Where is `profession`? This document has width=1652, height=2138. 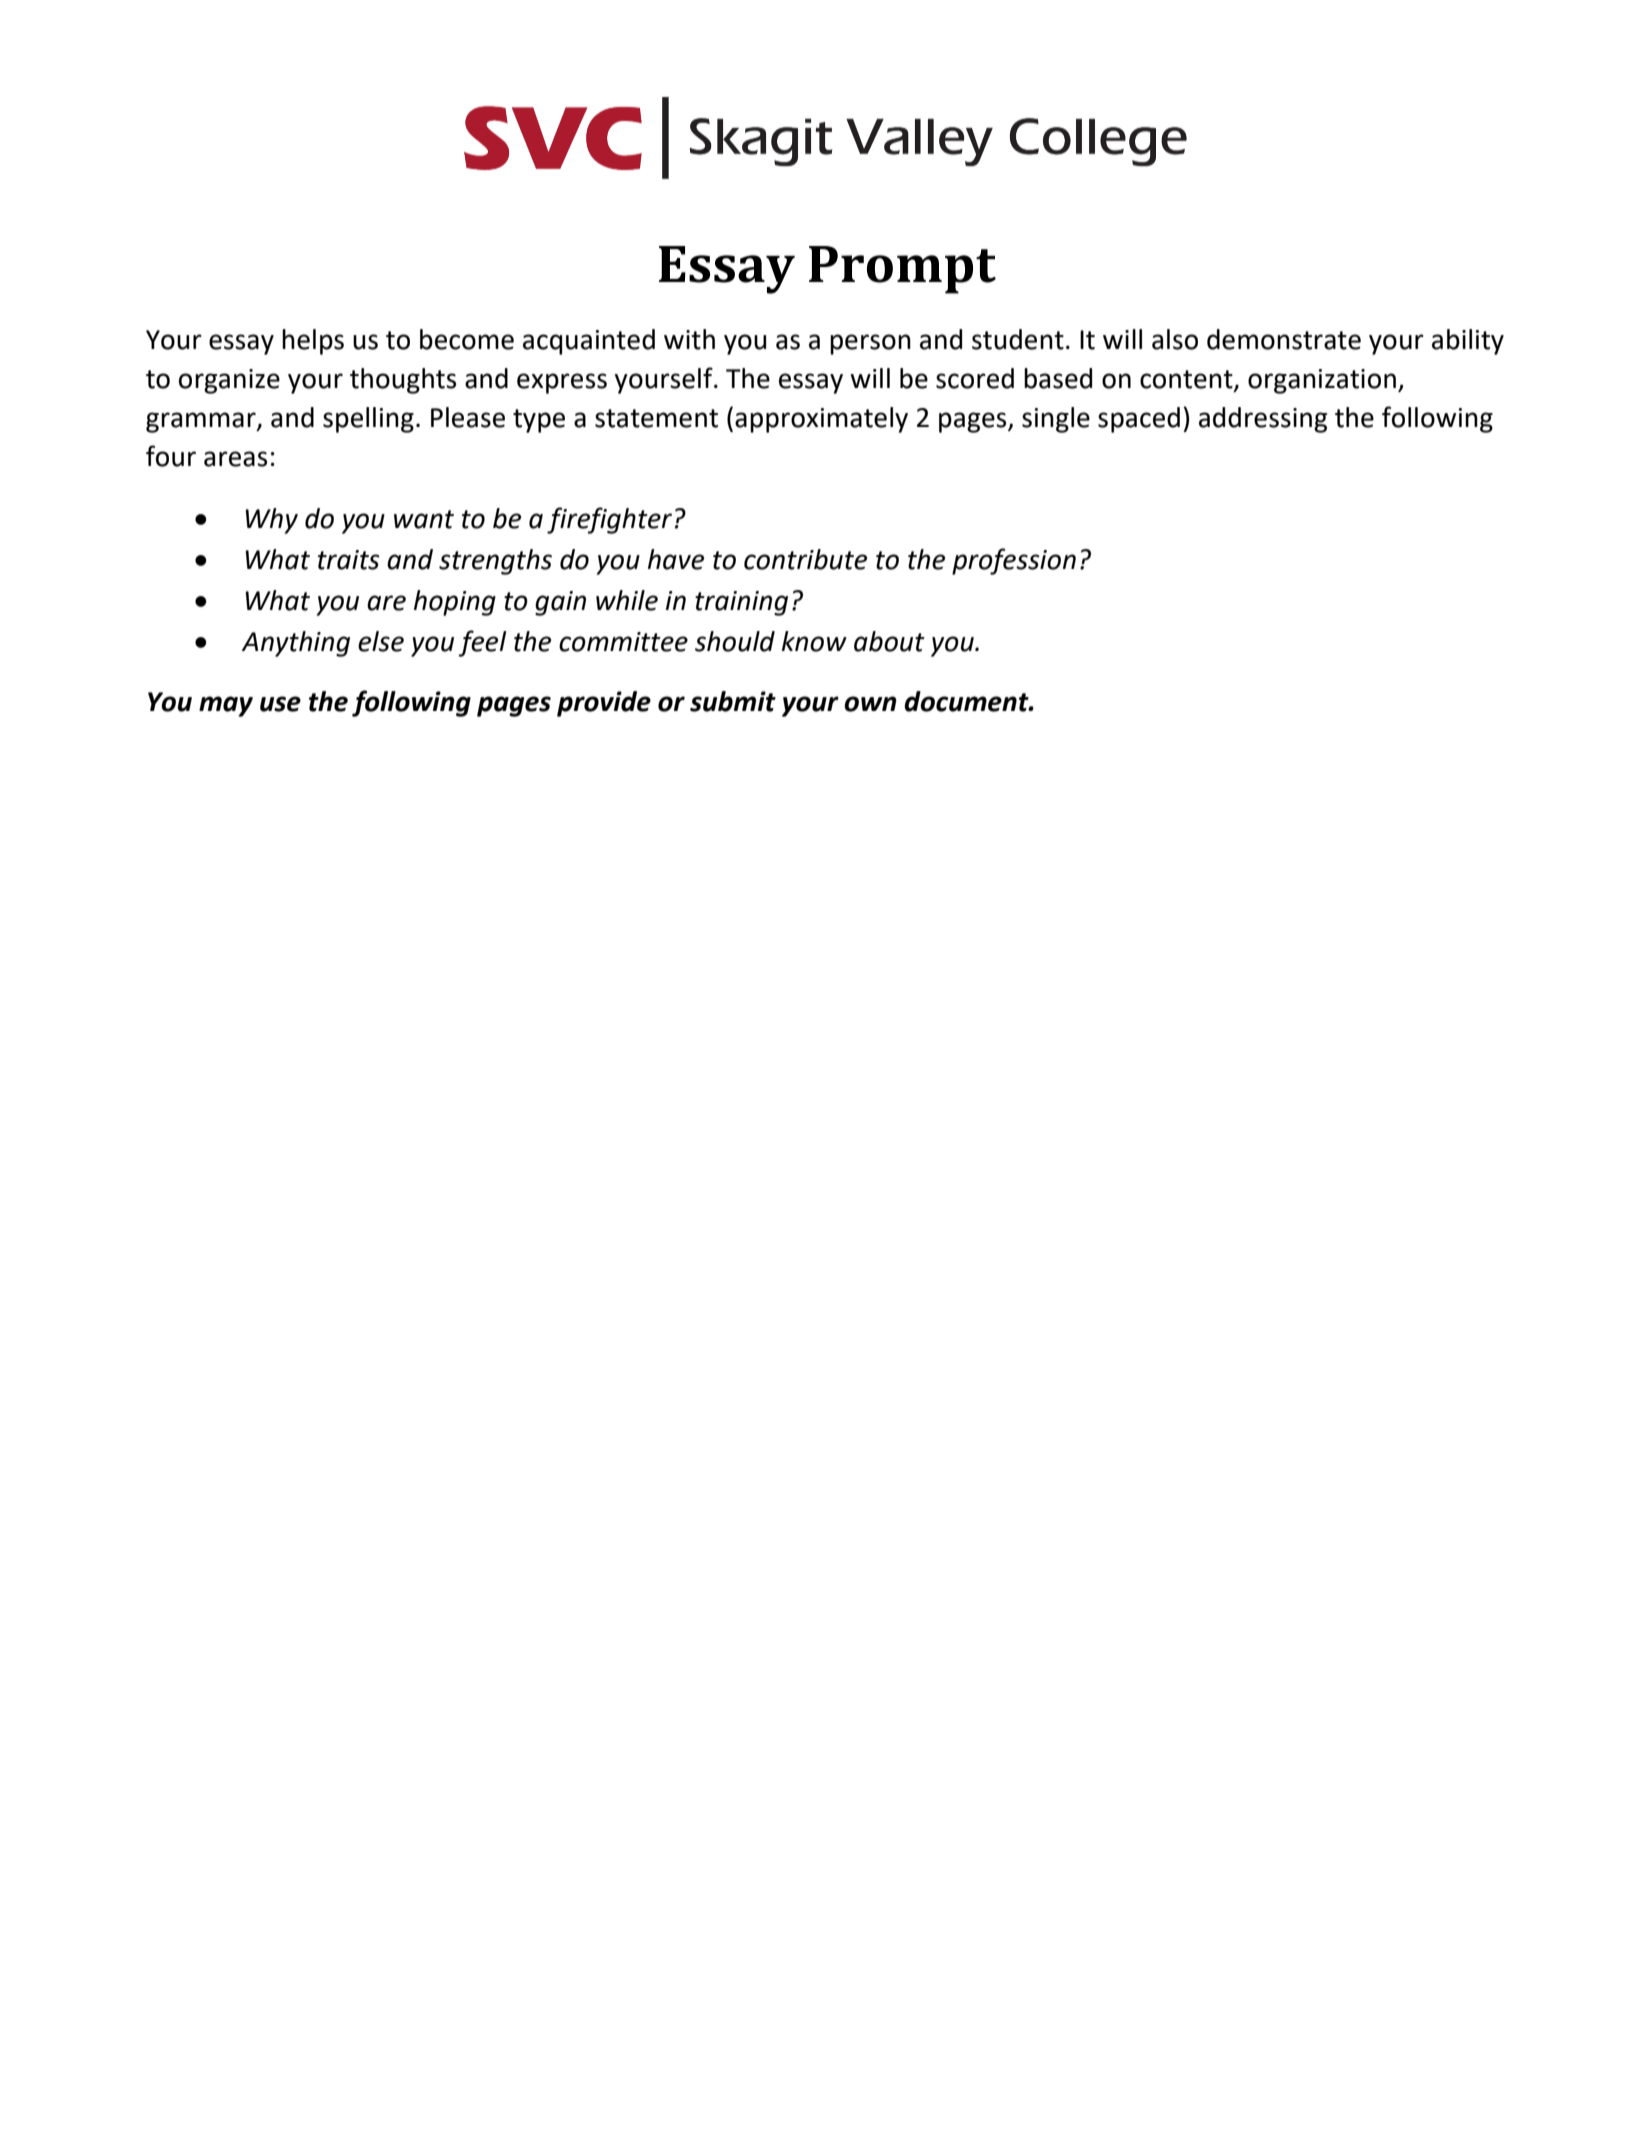 profession is located at coordinates (1014, 561).
